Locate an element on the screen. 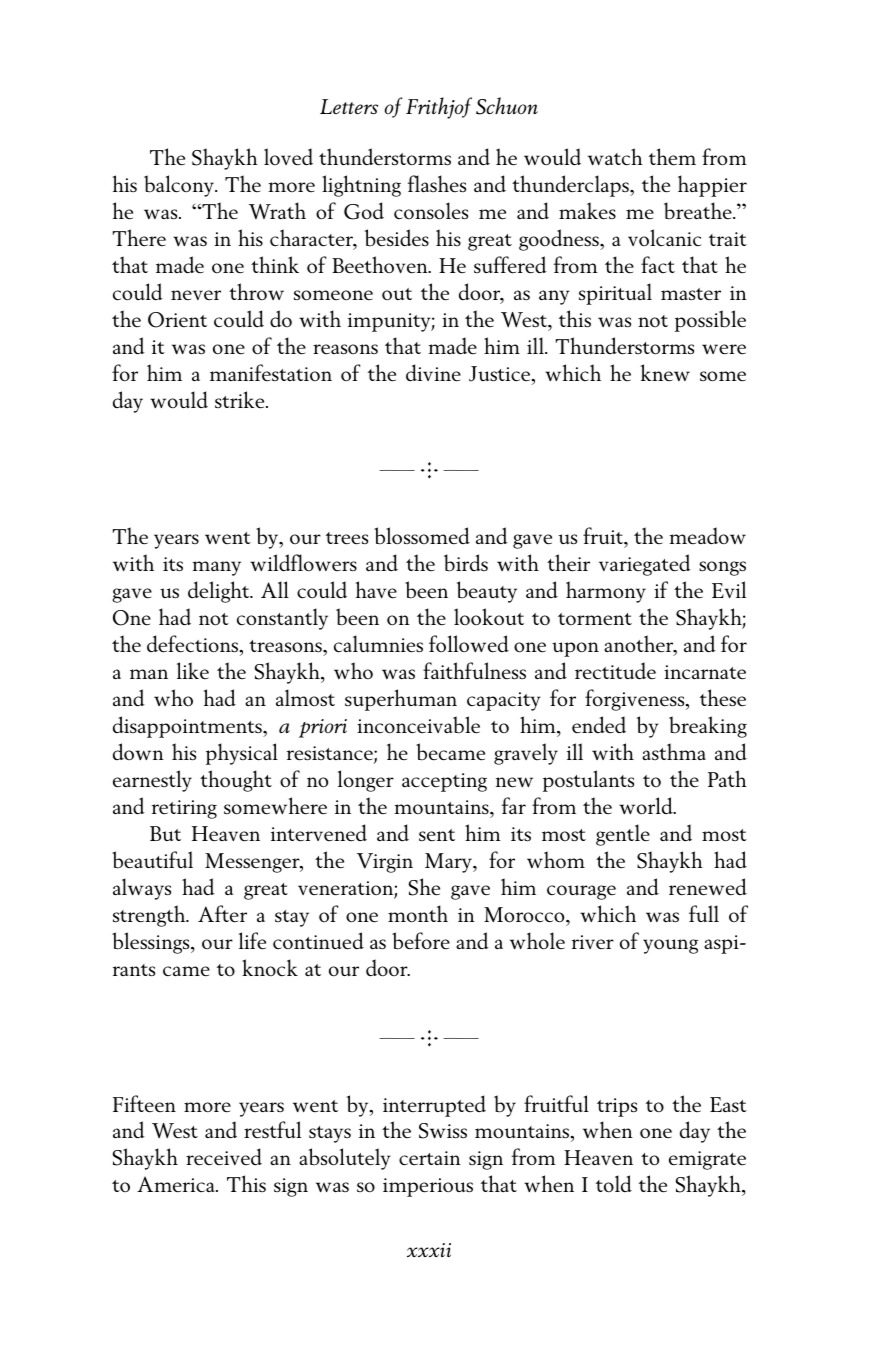  rectitude is located at coordinates (615, 671).
